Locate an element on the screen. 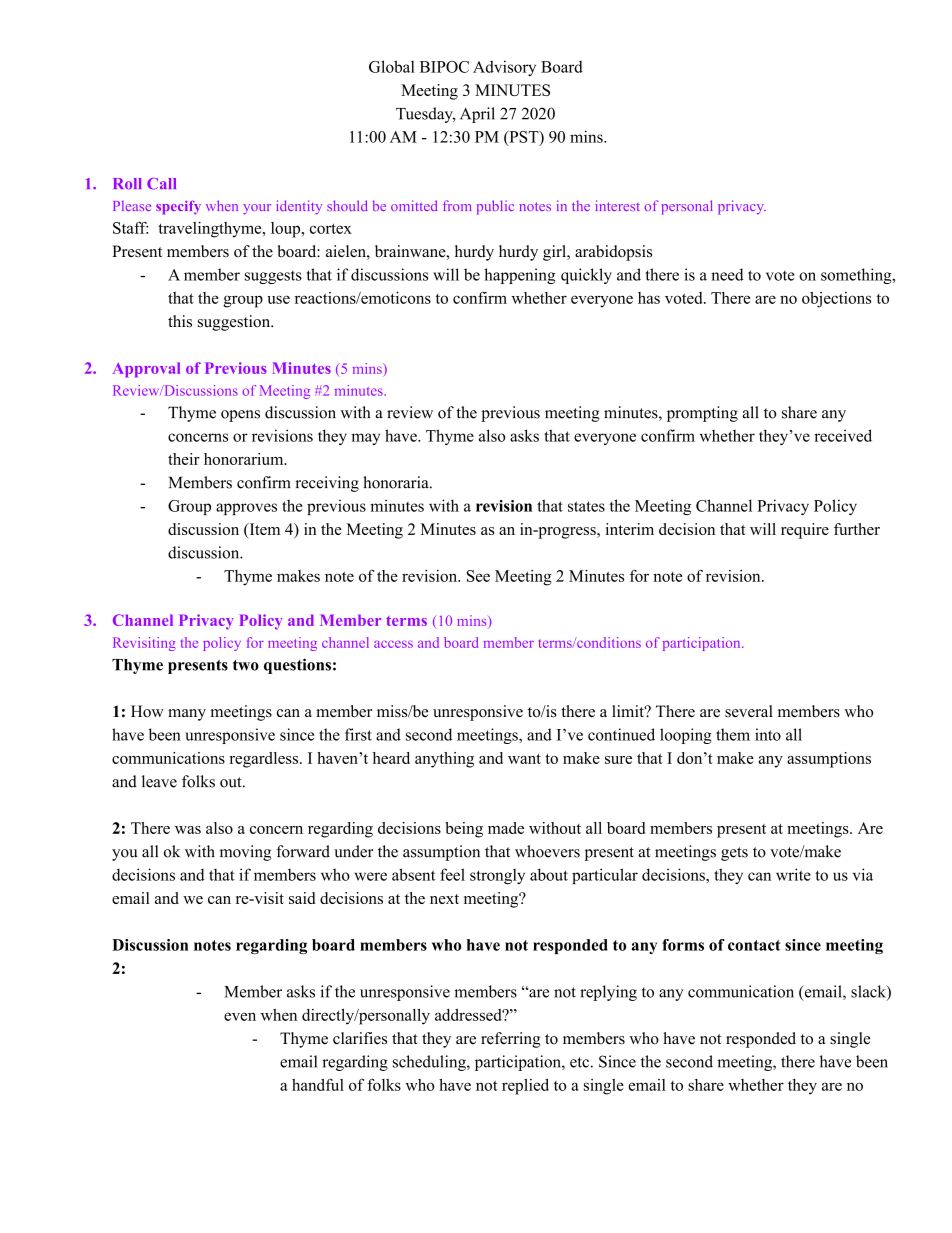 The height and width of the screenshot is (1233, 952). April is located at coordinates (477, 115).
